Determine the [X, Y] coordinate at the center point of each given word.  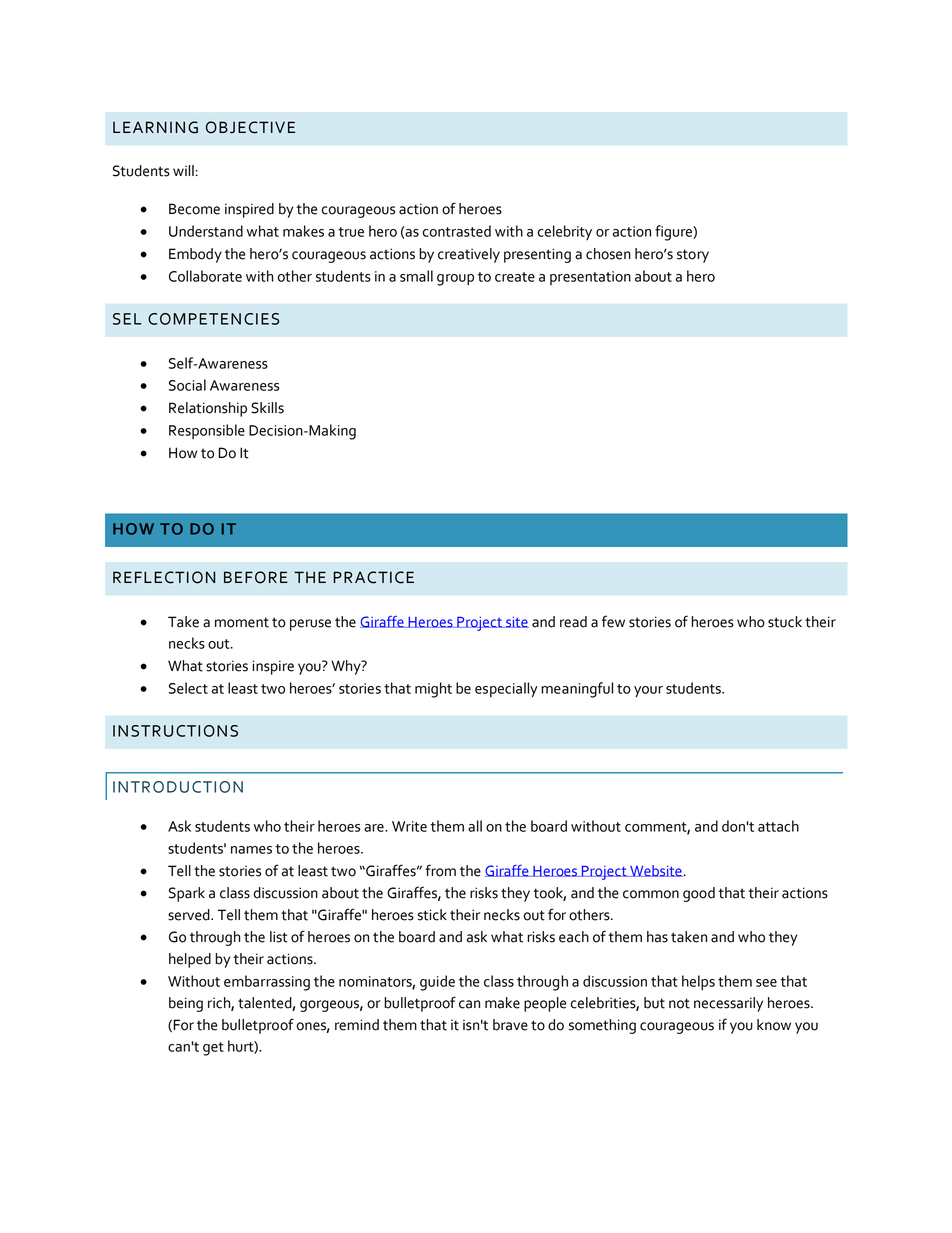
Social [187, 385]
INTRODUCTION [178, 787]
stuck [785, 622]
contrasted [457, 231]
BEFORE [256, 577]
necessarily [728, 1004]
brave [510, 1025]
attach [778, 826]
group [455, 280]
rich [220, 1004]
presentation [590, 278]
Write [409, 826]
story [693, 256]
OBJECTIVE [250, 127]
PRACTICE [373, 577]
